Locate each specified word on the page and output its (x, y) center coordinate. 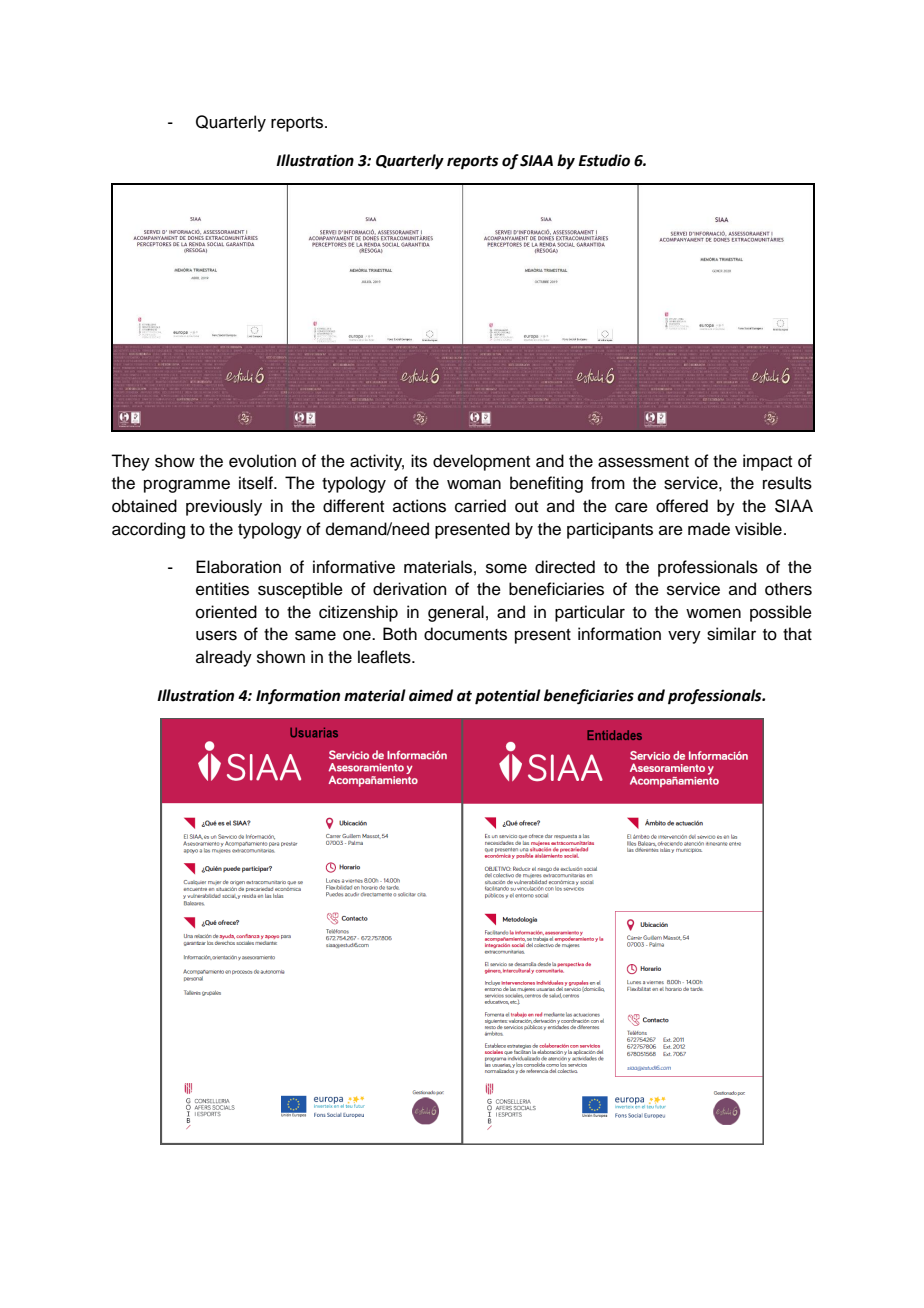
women (713, 613)
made (709, 529)
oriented (226, 612)
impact (767, 462)
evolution (262, 461)
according (148, 530)
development (481, 462)
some (506, 568)
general (456, 613)
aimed (431, 695)
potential (508, 697)
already (224, 658)
